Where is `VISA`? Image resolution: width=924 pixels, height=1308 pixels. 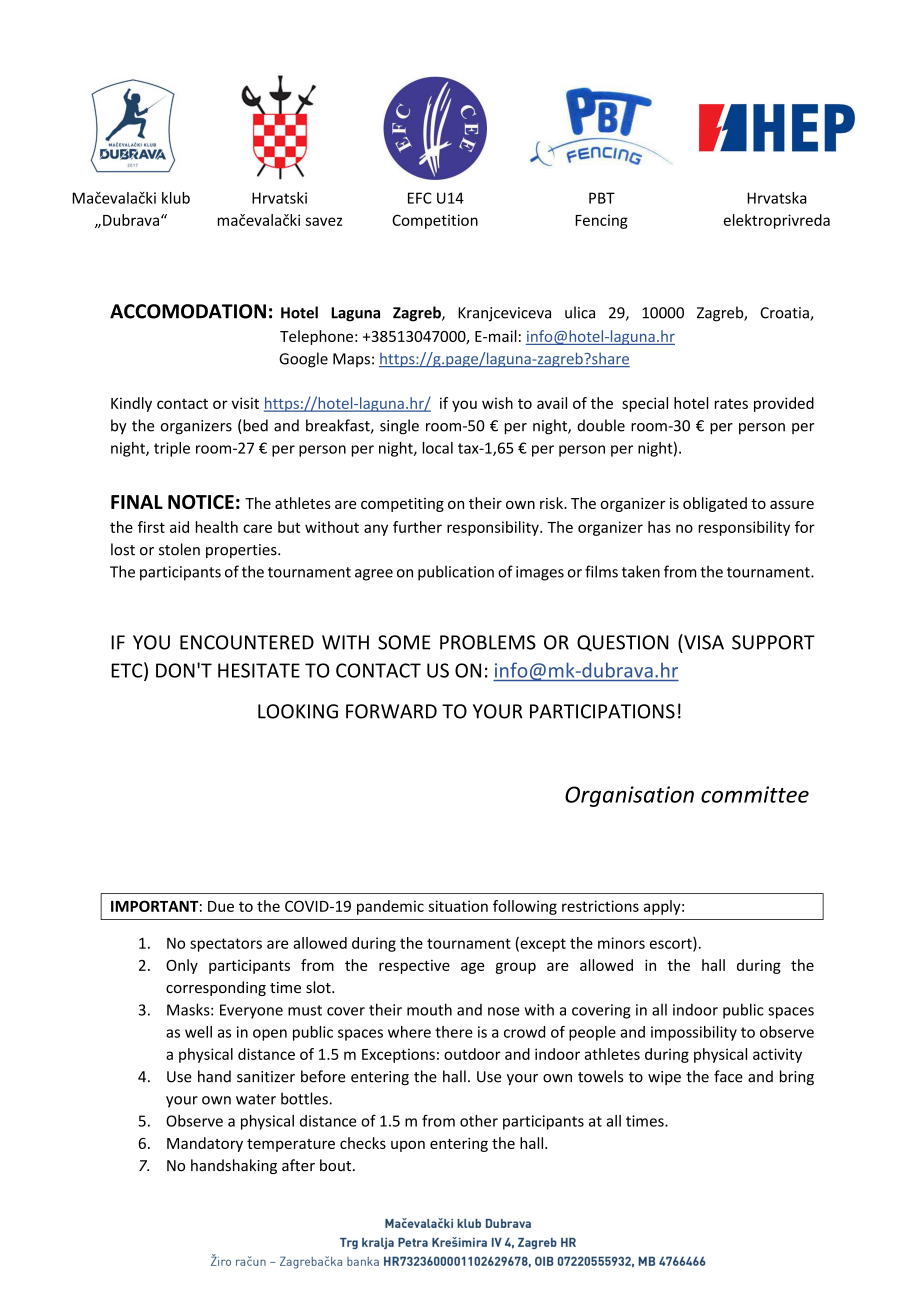
VISA is located at coordinates (703, 642).
